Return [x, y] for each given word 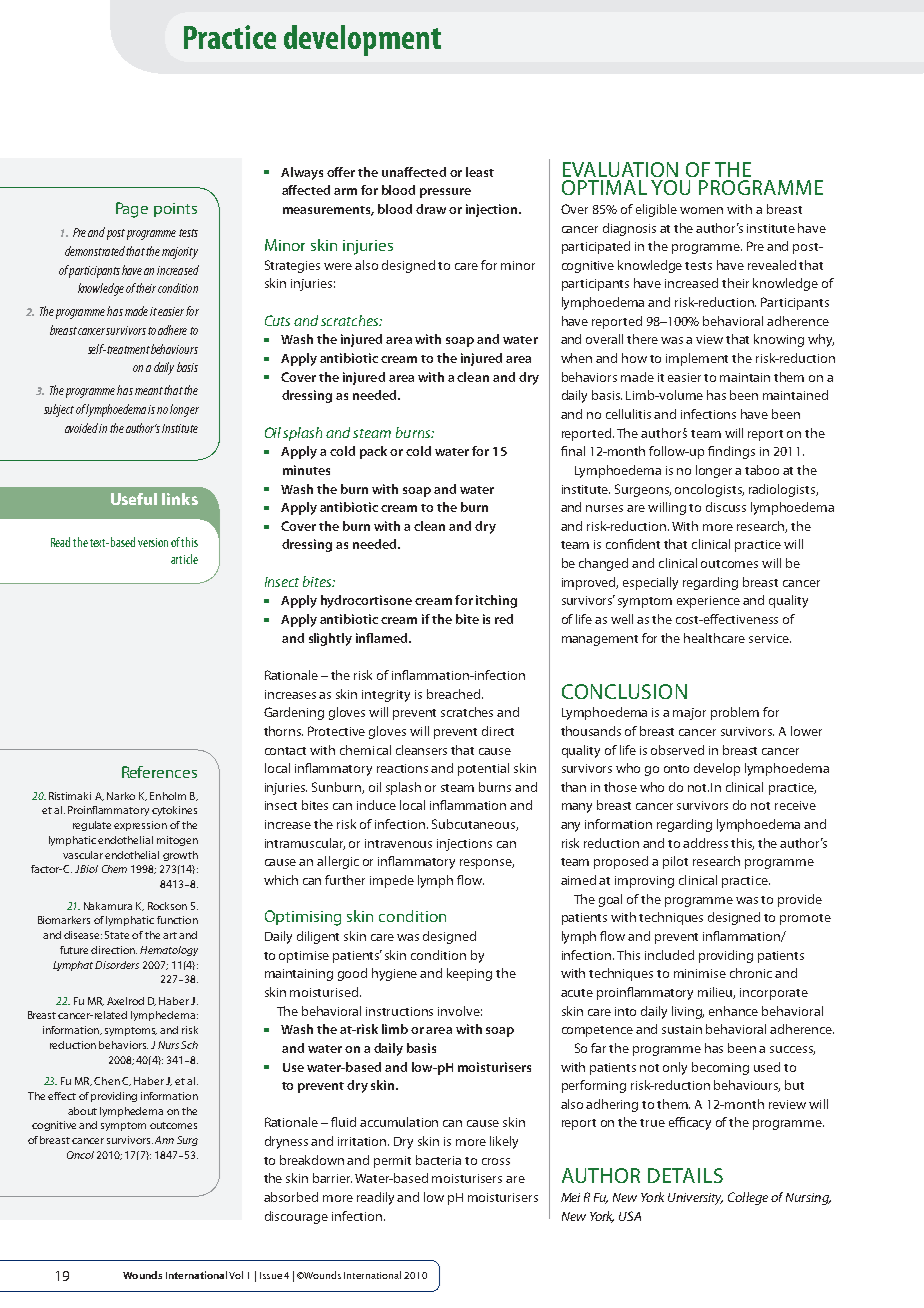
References [159, 772]
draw [431, 209]
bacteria [438, 1160]
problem [735, 713]
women [701, 210]
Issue [271, 1275]
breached [455, 694]
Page [132, 210]
